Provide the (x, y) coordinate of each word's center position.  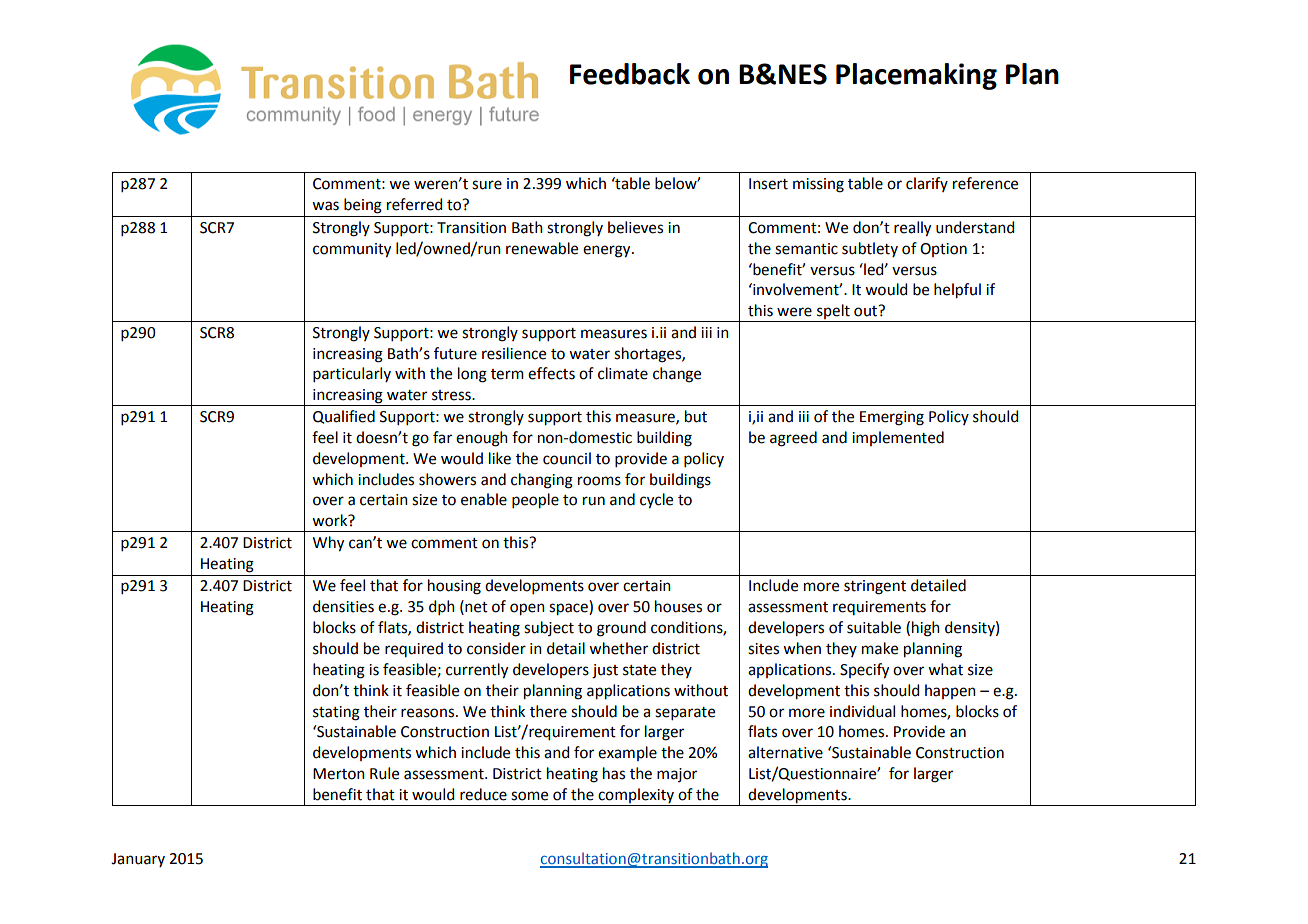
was (325, 206)
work (331, 520)
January (138, 860)
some (529, 796)
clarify (927, 184)
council (567, 458)
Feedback (630, 74)
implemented (898, 438)
